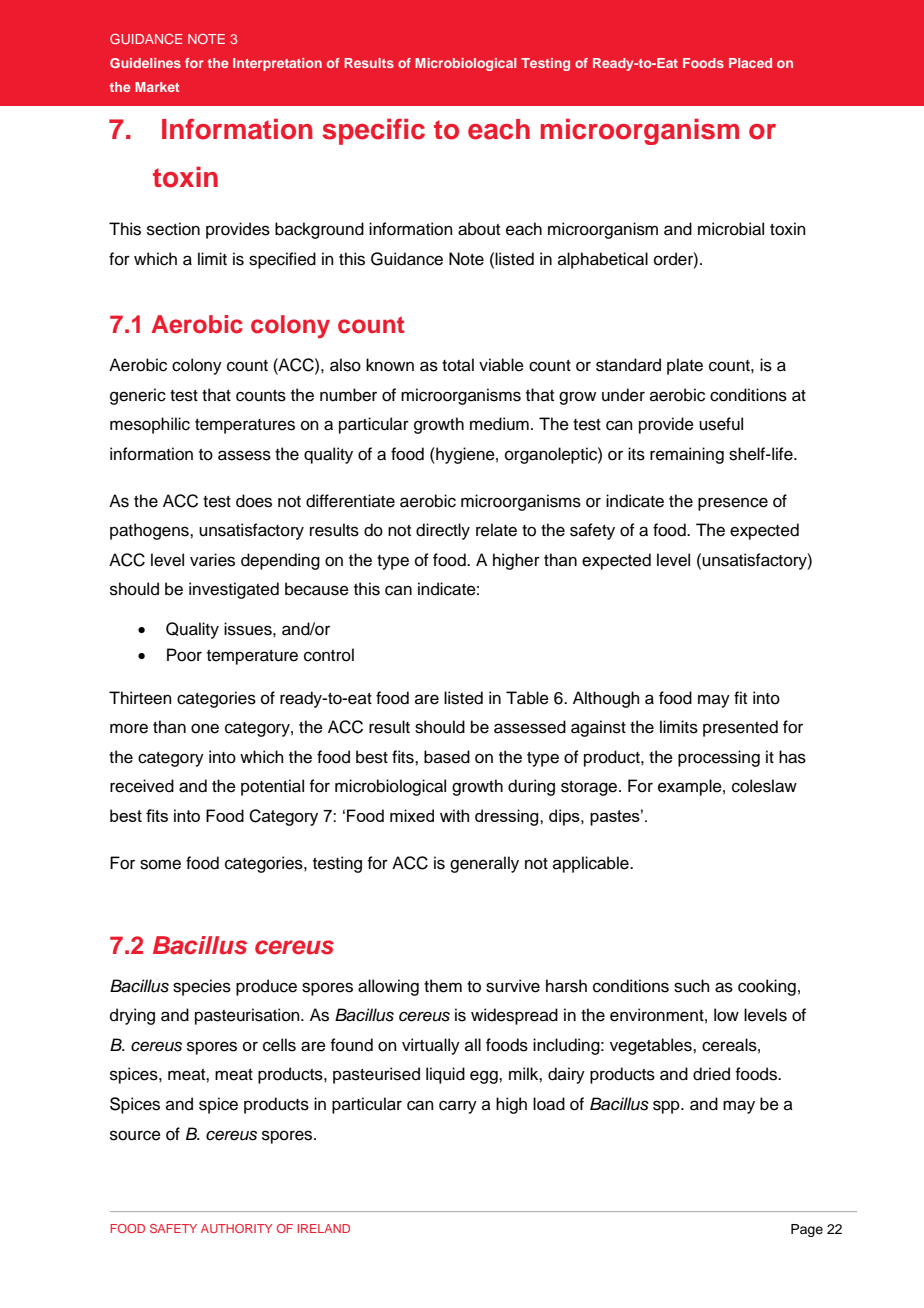  I want to click on presented, so click(740, 728).
